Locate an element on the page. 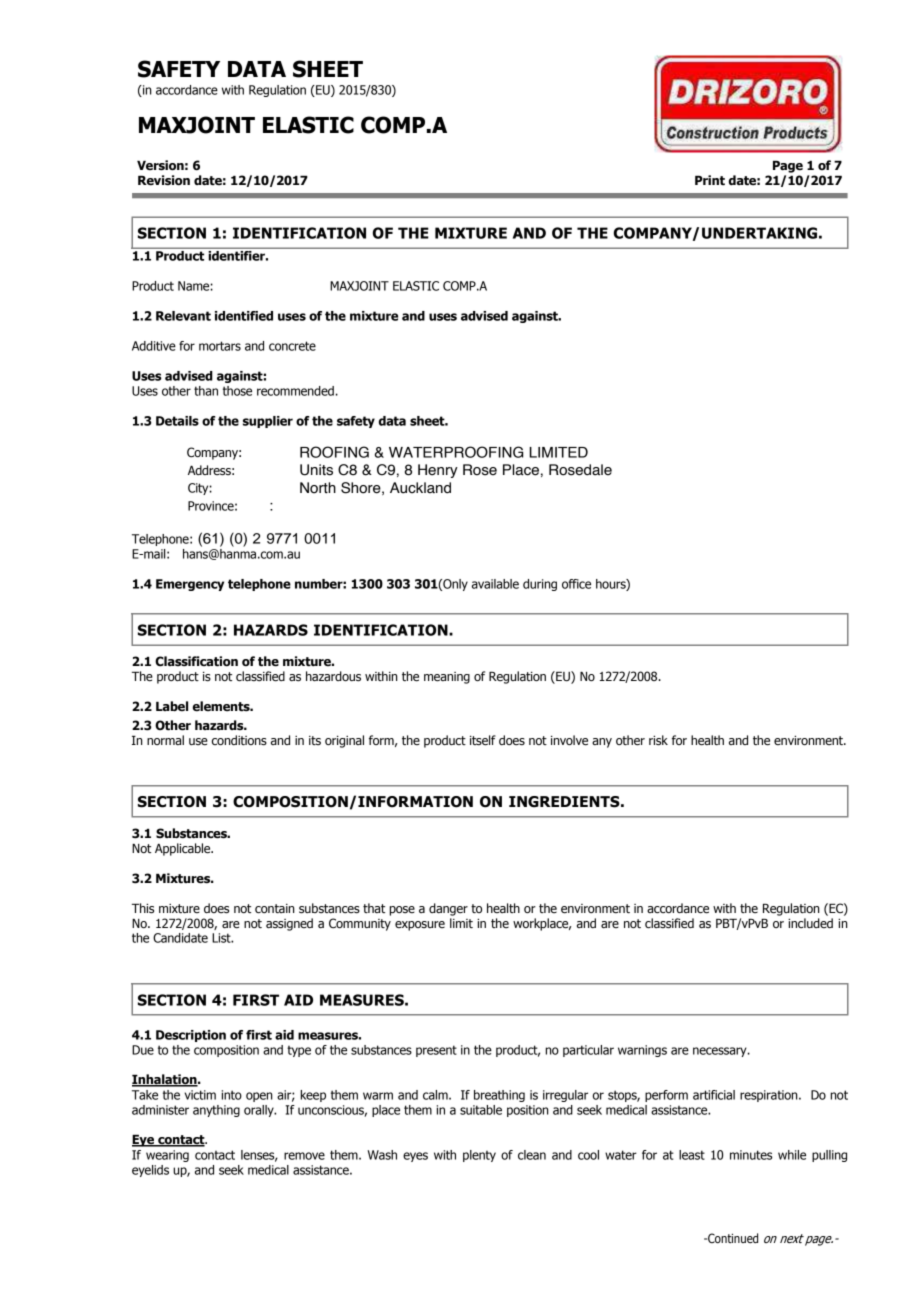 The height and width of the page is (1309, 924). plenty is located at coordinates (479, 1156).
